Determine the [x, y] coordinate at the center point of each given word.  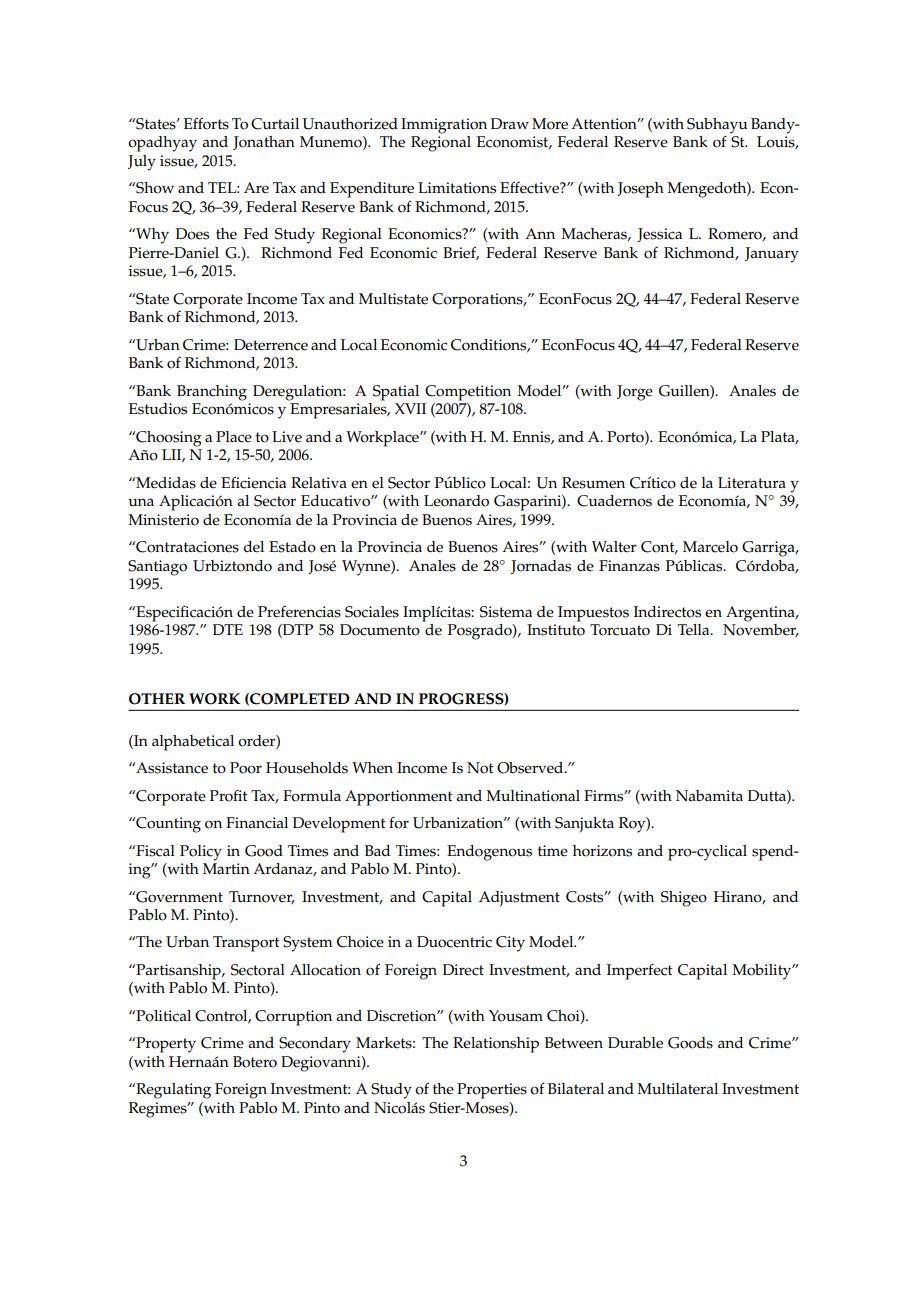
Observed [531, 768]
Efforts [206, 123]
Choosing [168, 439]
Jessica [659, 235]
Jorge [635, 393]
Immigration [444, 126]
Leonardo [456, 501]
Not [480, 768]
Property [165, 1045]
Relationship [496, 1045]
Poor [246, 768]
